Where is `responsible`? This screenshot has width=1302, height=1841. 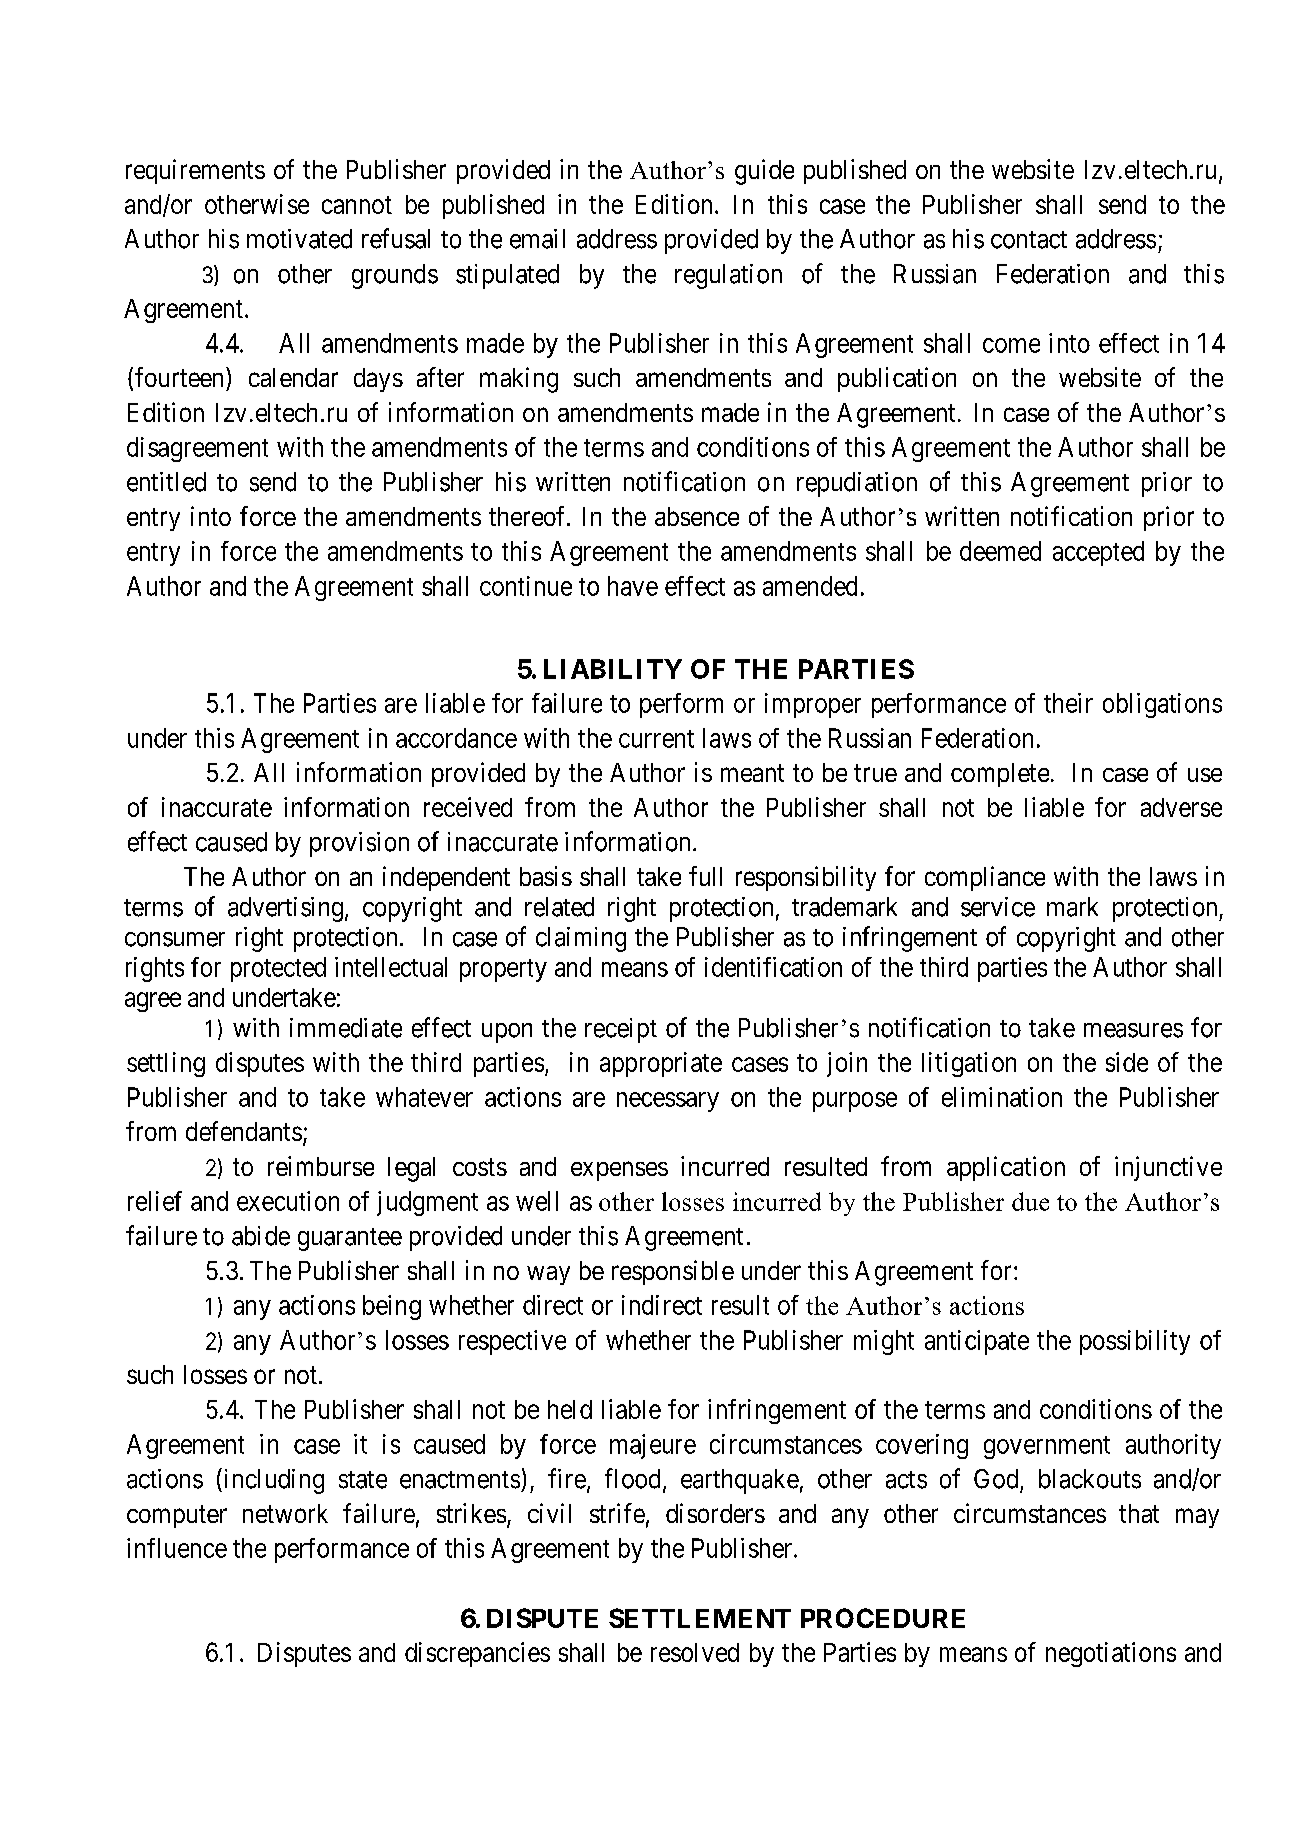 responsible is located at coordinates (673, 1272).
